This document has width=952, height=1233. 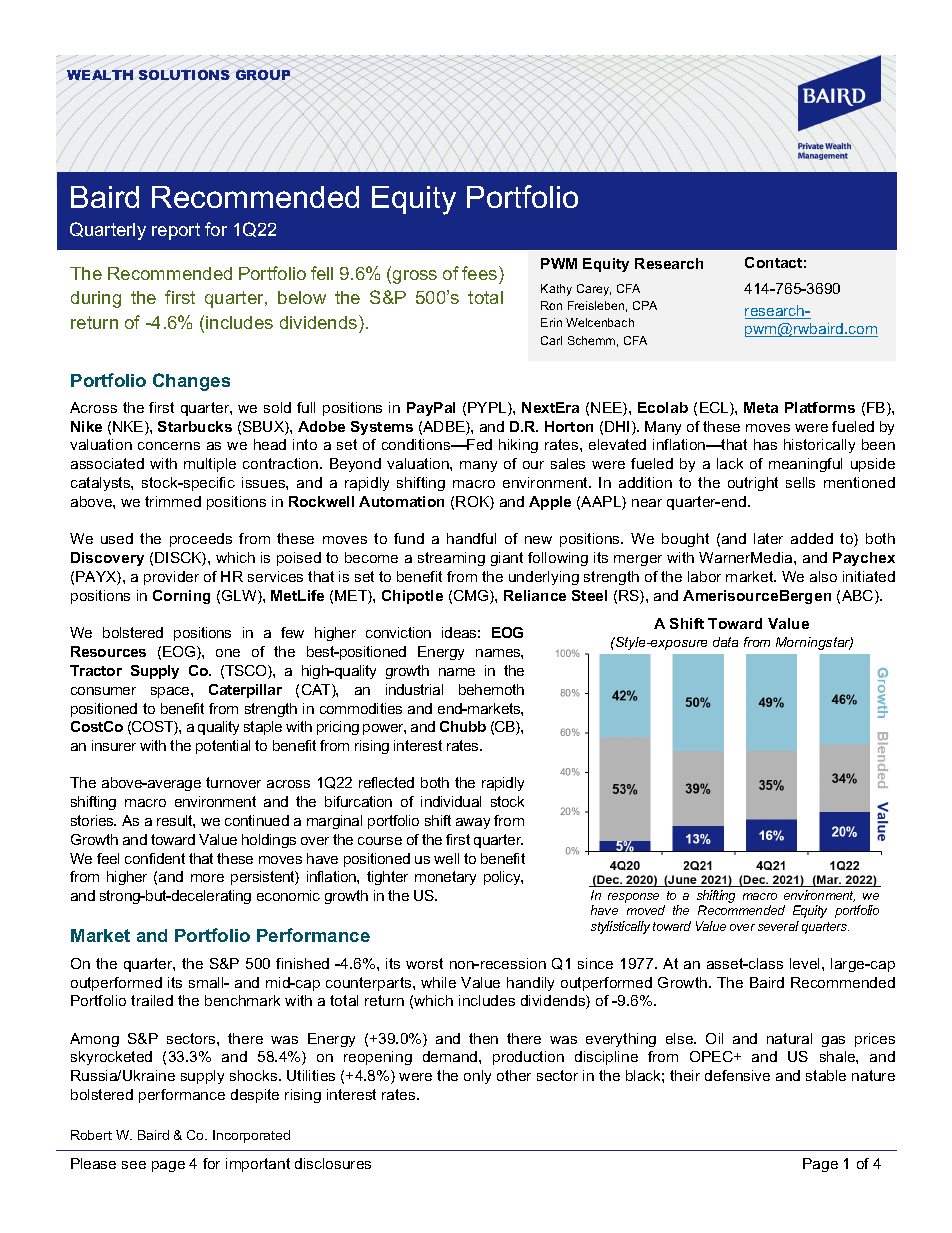 I want to click on CPA, so click(x=645, y=305).
